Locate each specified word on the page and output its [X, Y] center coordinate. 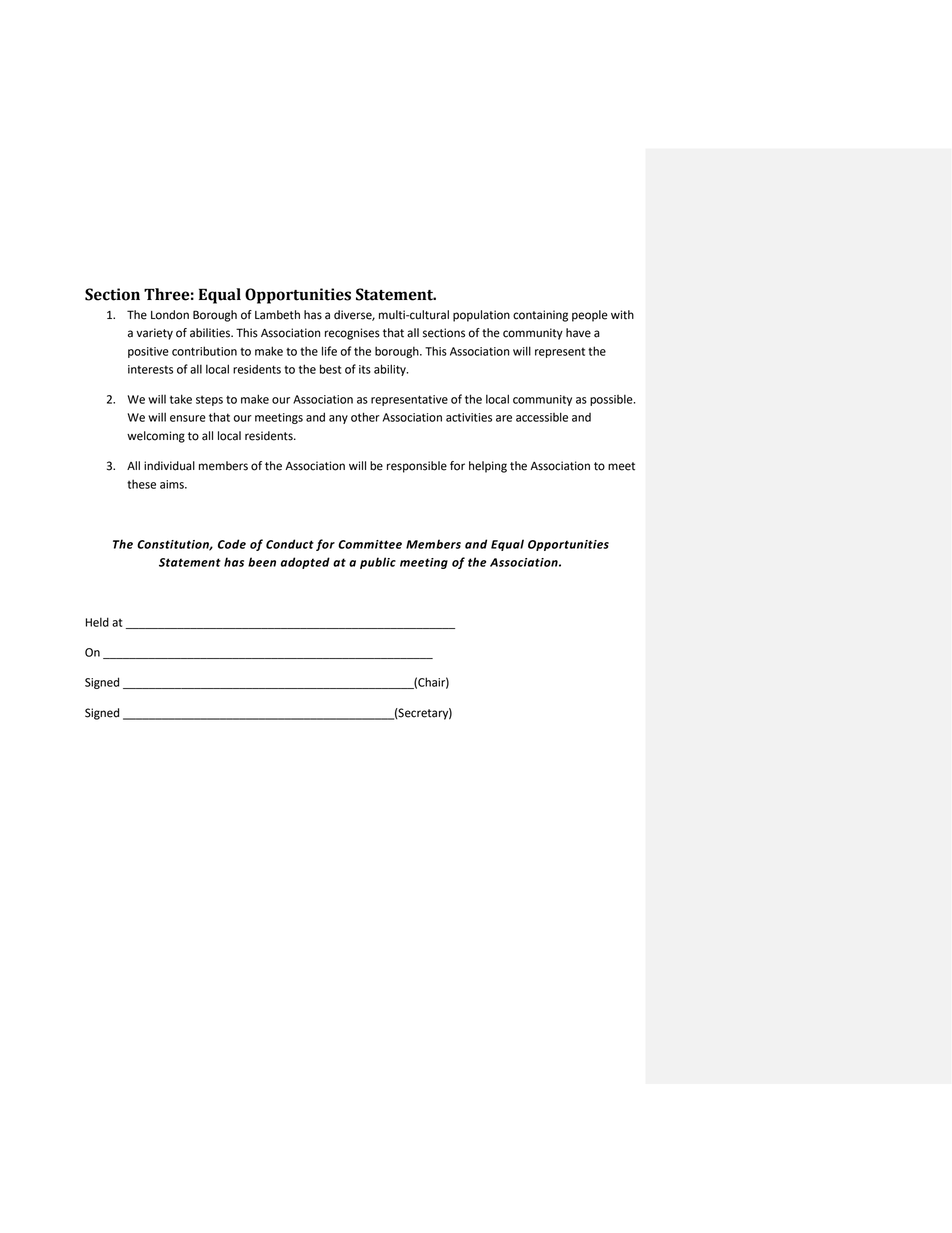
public [378, 563]
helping [488, 467]
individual [169, 466]
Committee [370, 544]
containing [540, 316]
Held [97, 622]
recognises [352, 334]
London [170, 315]
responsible [417, 467]
